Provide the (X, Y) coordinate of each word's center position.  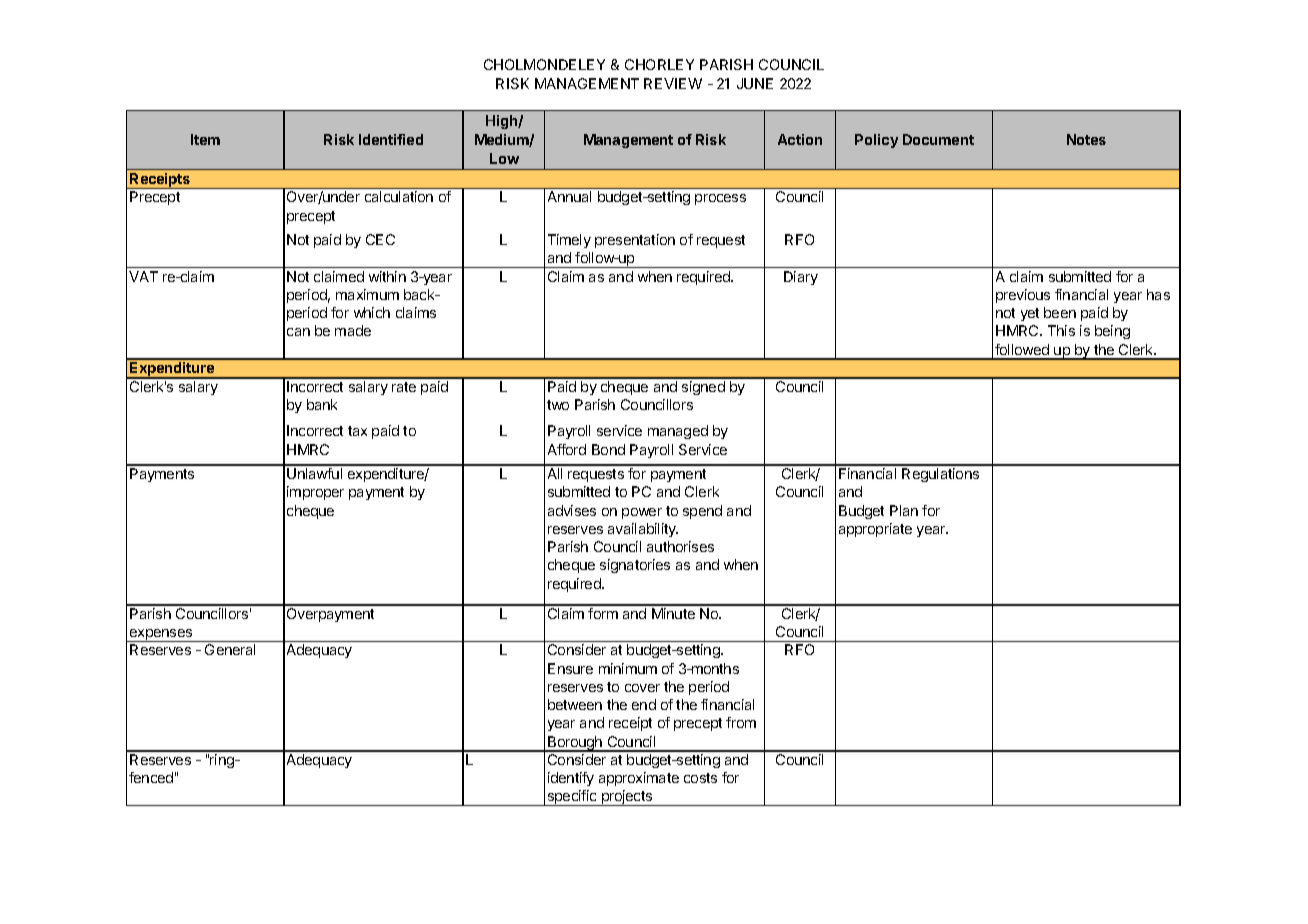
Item (205, 139)
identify (571, 779)
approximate (639, 779)
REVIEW (673, 83)
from (741, 722)
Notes (1086, 139)
